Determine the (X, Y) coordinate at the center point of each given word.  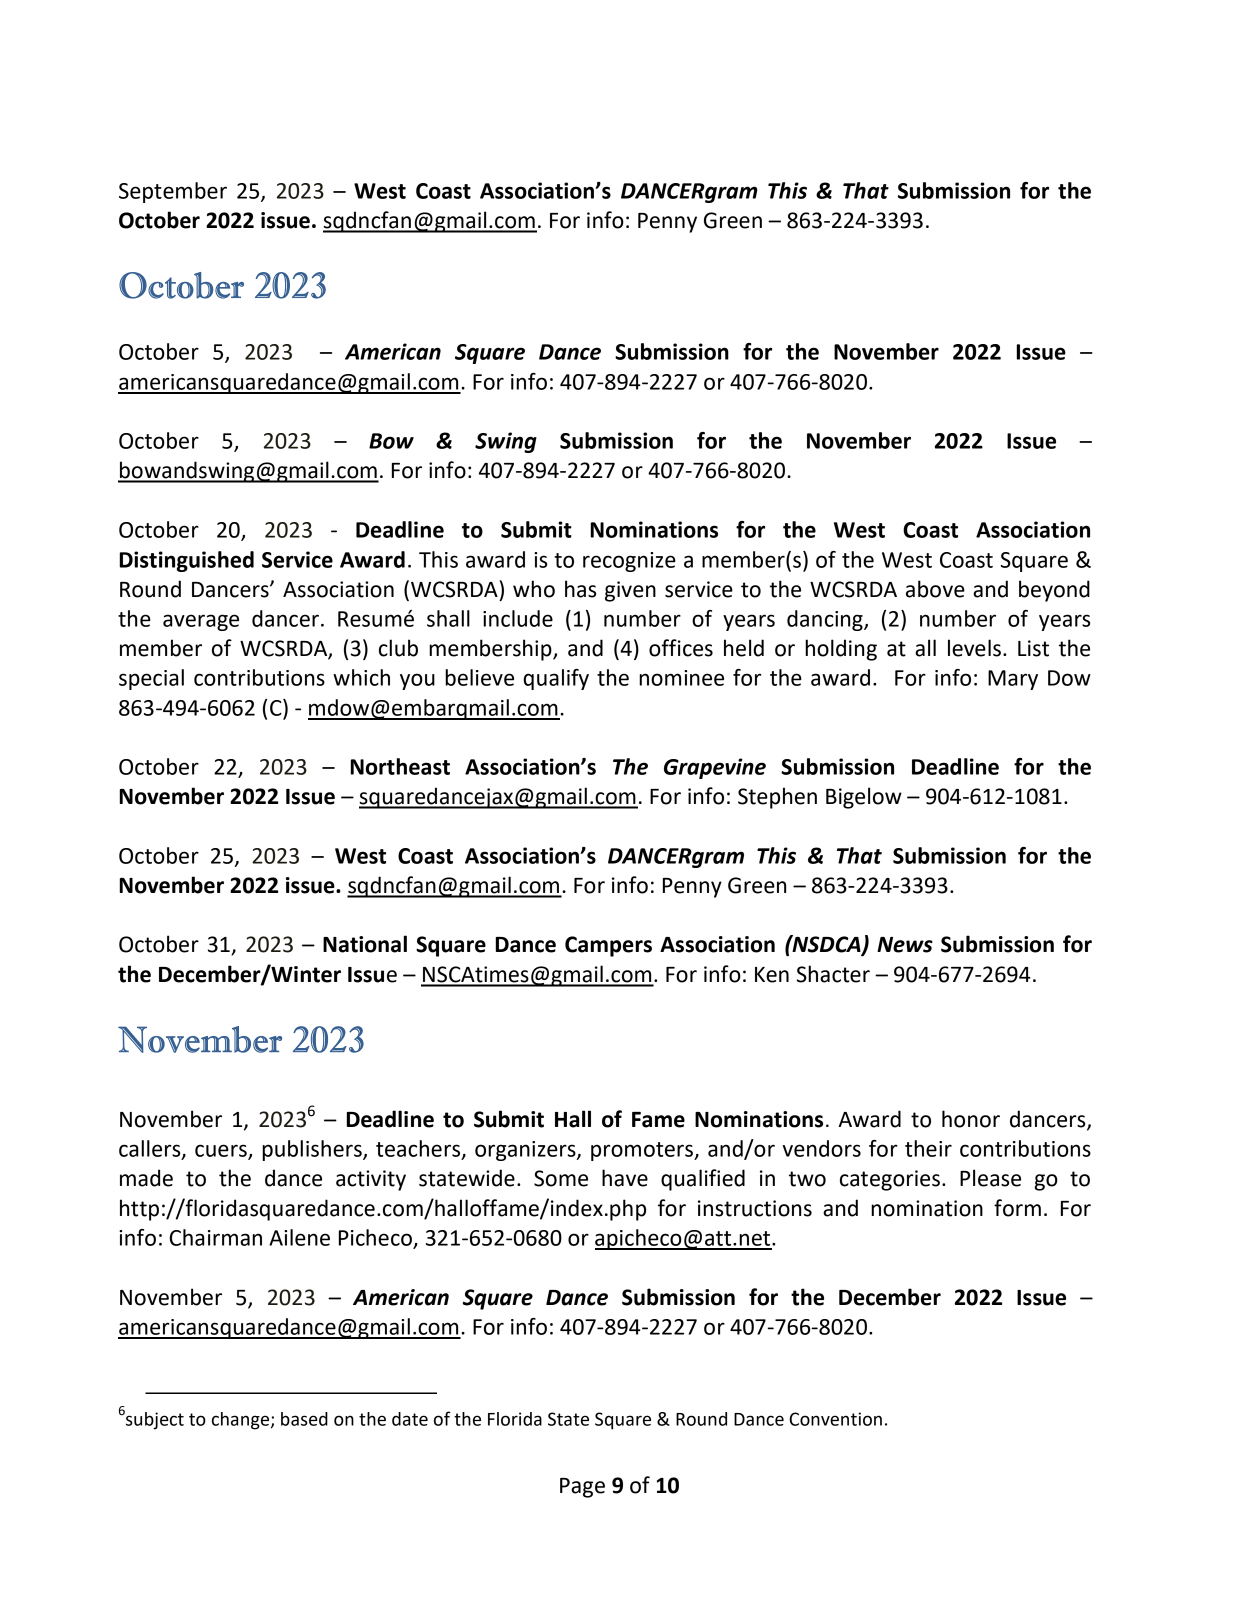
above (935, 589)
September (173, 192)
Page (582, 1488)
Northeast (400, 766)
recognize (629, 562)
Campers (608, 946)
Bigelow (864, 798)
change (242, 1421)
